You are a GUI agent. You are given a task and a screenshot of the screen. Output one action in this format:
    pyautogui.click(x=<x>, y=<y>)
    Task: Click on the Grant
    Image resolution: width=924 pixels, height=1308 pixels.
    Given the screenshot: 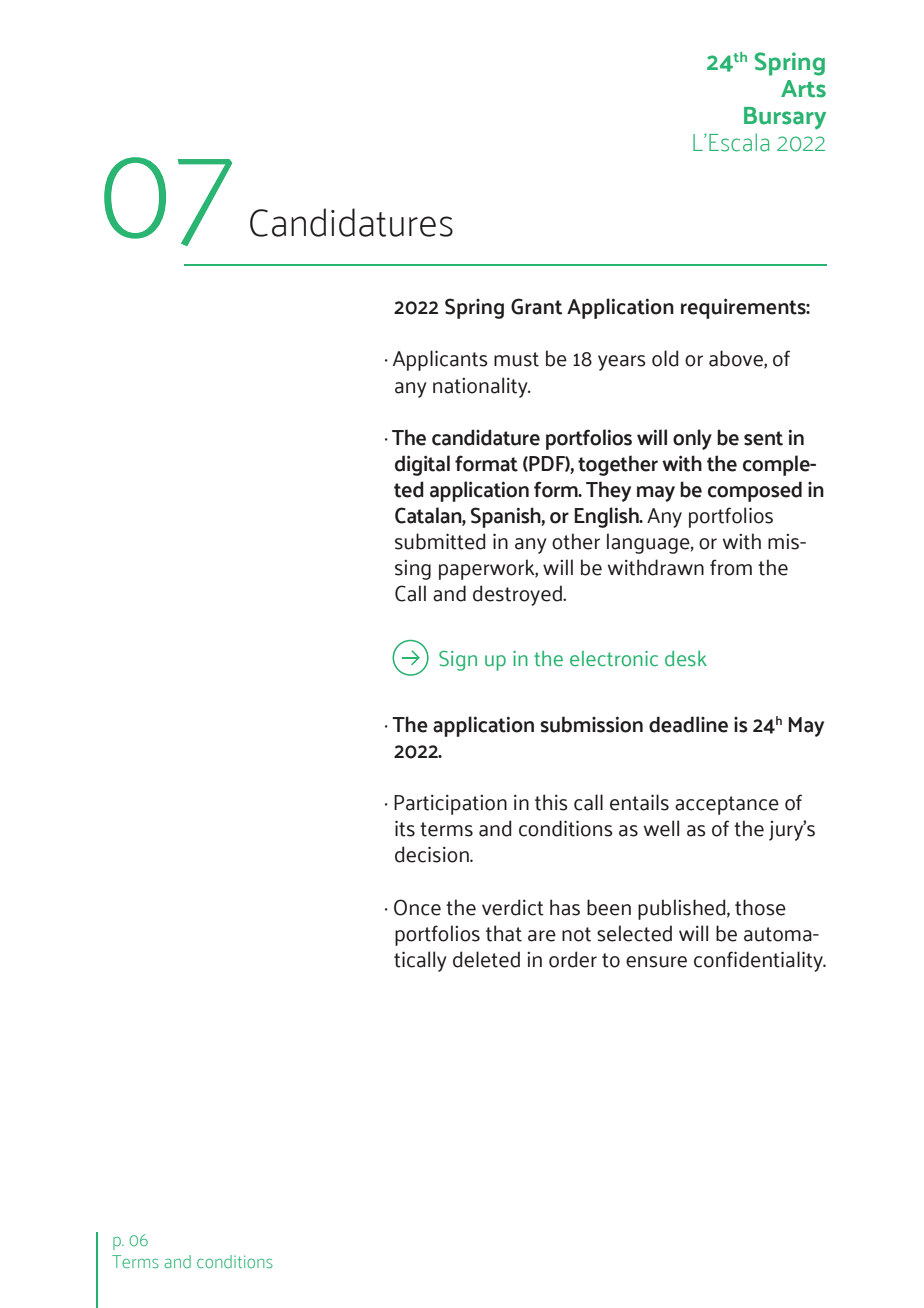 What is the action you would take?
    pyautogui.click(x=537, y=306)
